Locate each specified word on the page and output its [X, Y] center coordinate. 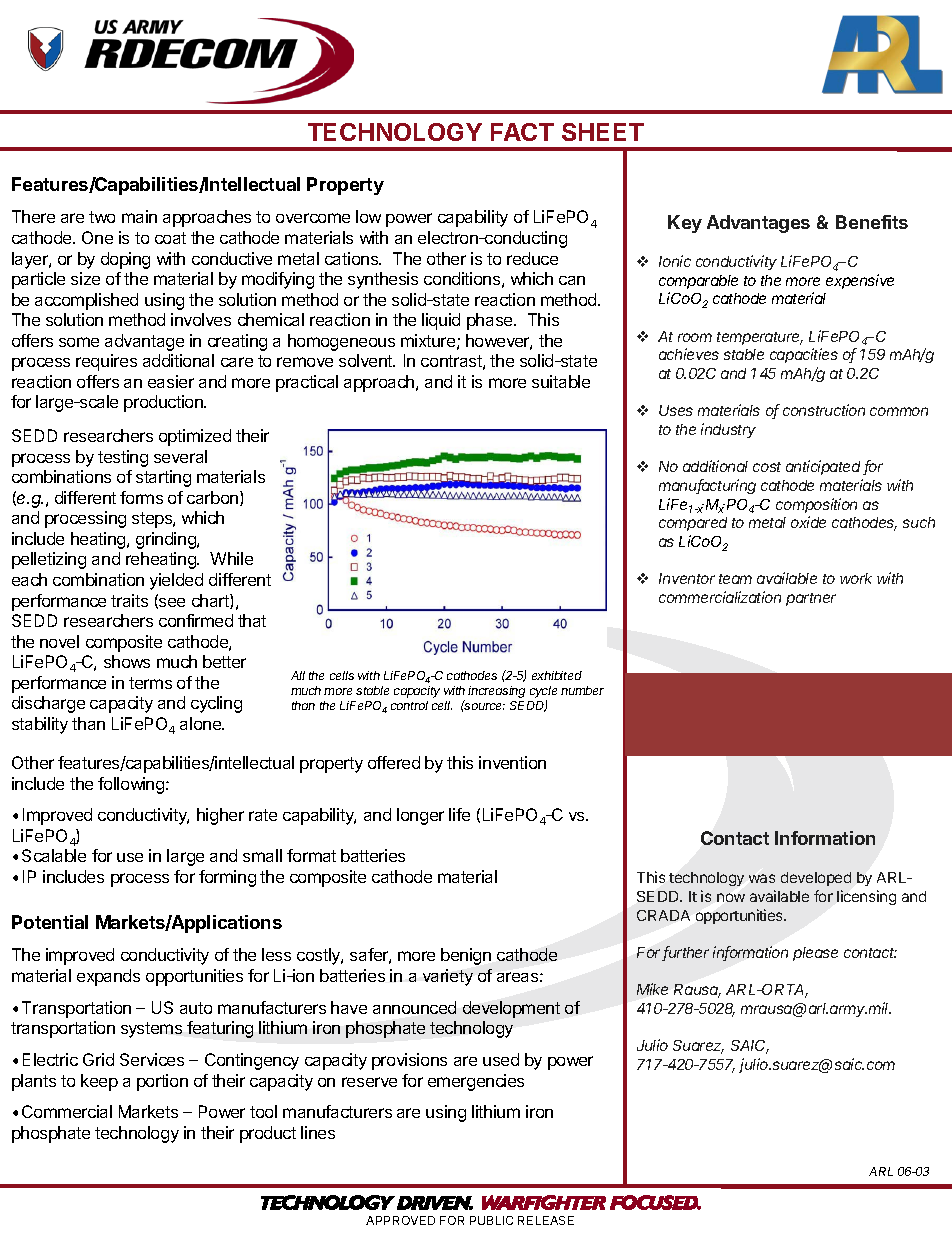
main [139, 216]
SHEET [603, 132]
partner [811, 599]
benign [466, 956]
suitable [561, 381]
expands [108, 977]
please [815, 954]
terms [150, 683]
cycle [543, 693]
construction [824, 410]
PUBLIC [491, 1220]
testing [123, 458]
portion [162, 1082]
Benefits [872, 222]
